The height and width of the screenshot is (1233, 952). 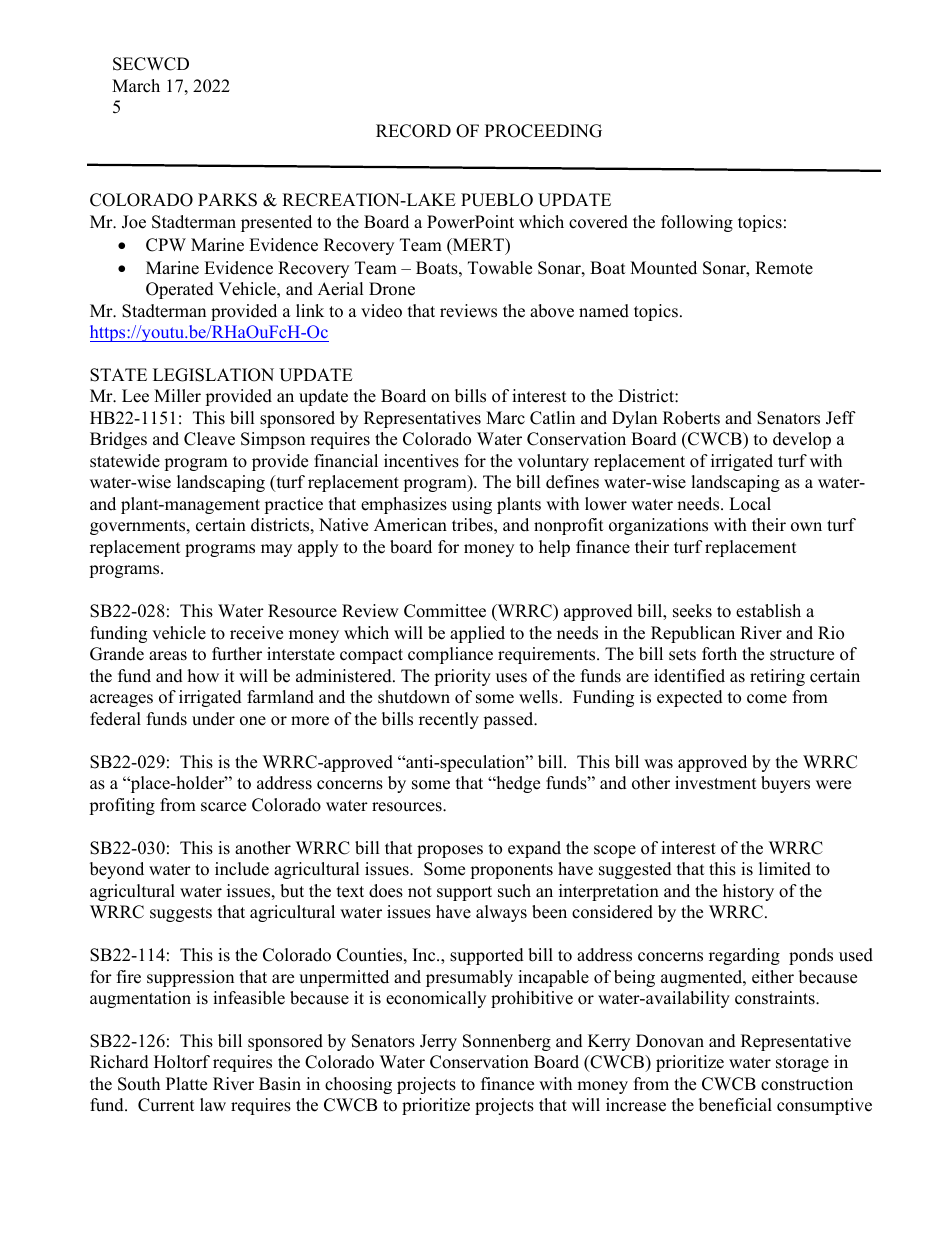 I want to click on buyers, so click(x=785, y=784).
